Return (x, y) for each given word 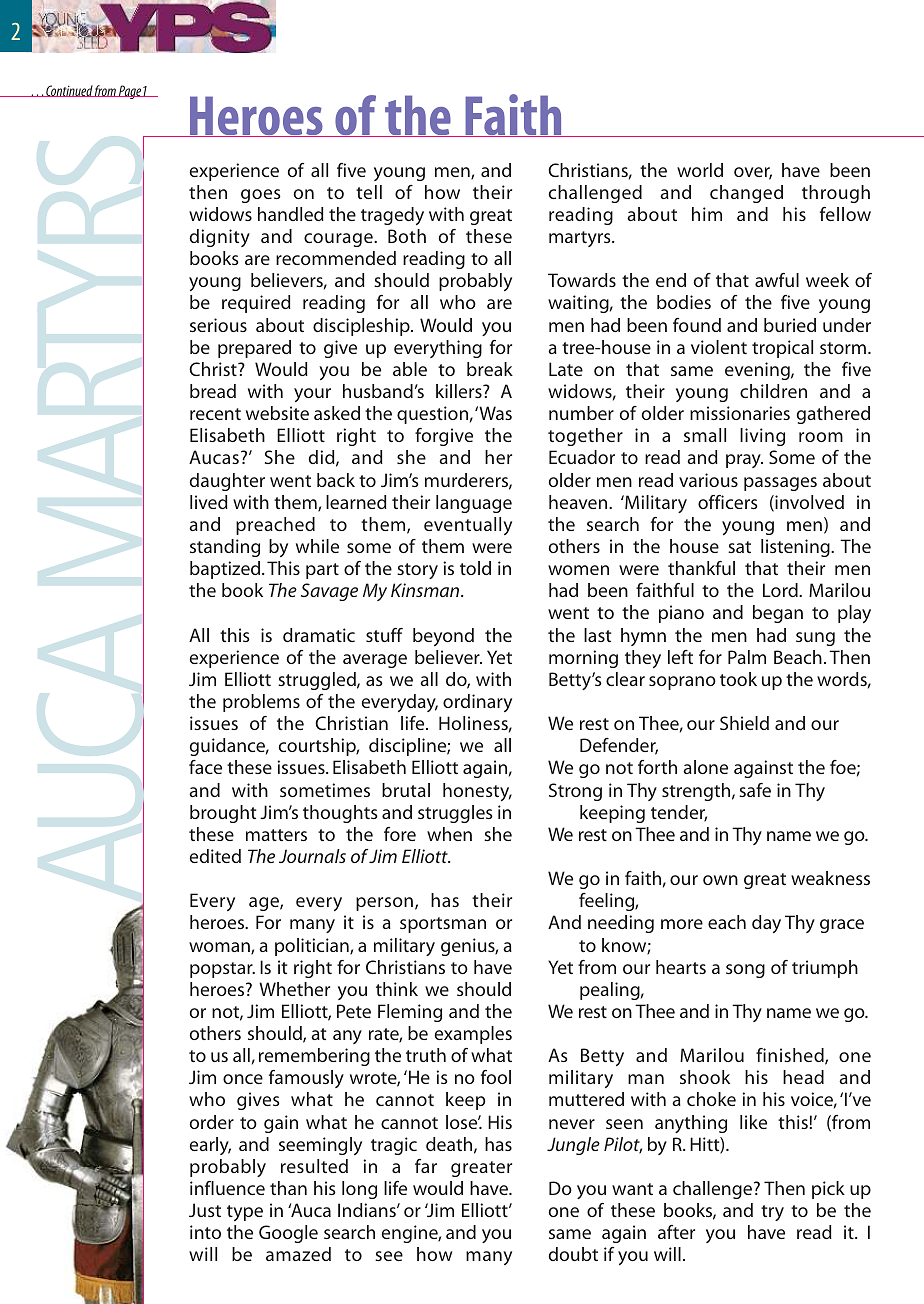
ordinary (477, 703)
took (738, 679)
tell (369, 192)
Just (205, 1210)
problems (261, 703)
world (700, 170)
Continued (69, 91)
